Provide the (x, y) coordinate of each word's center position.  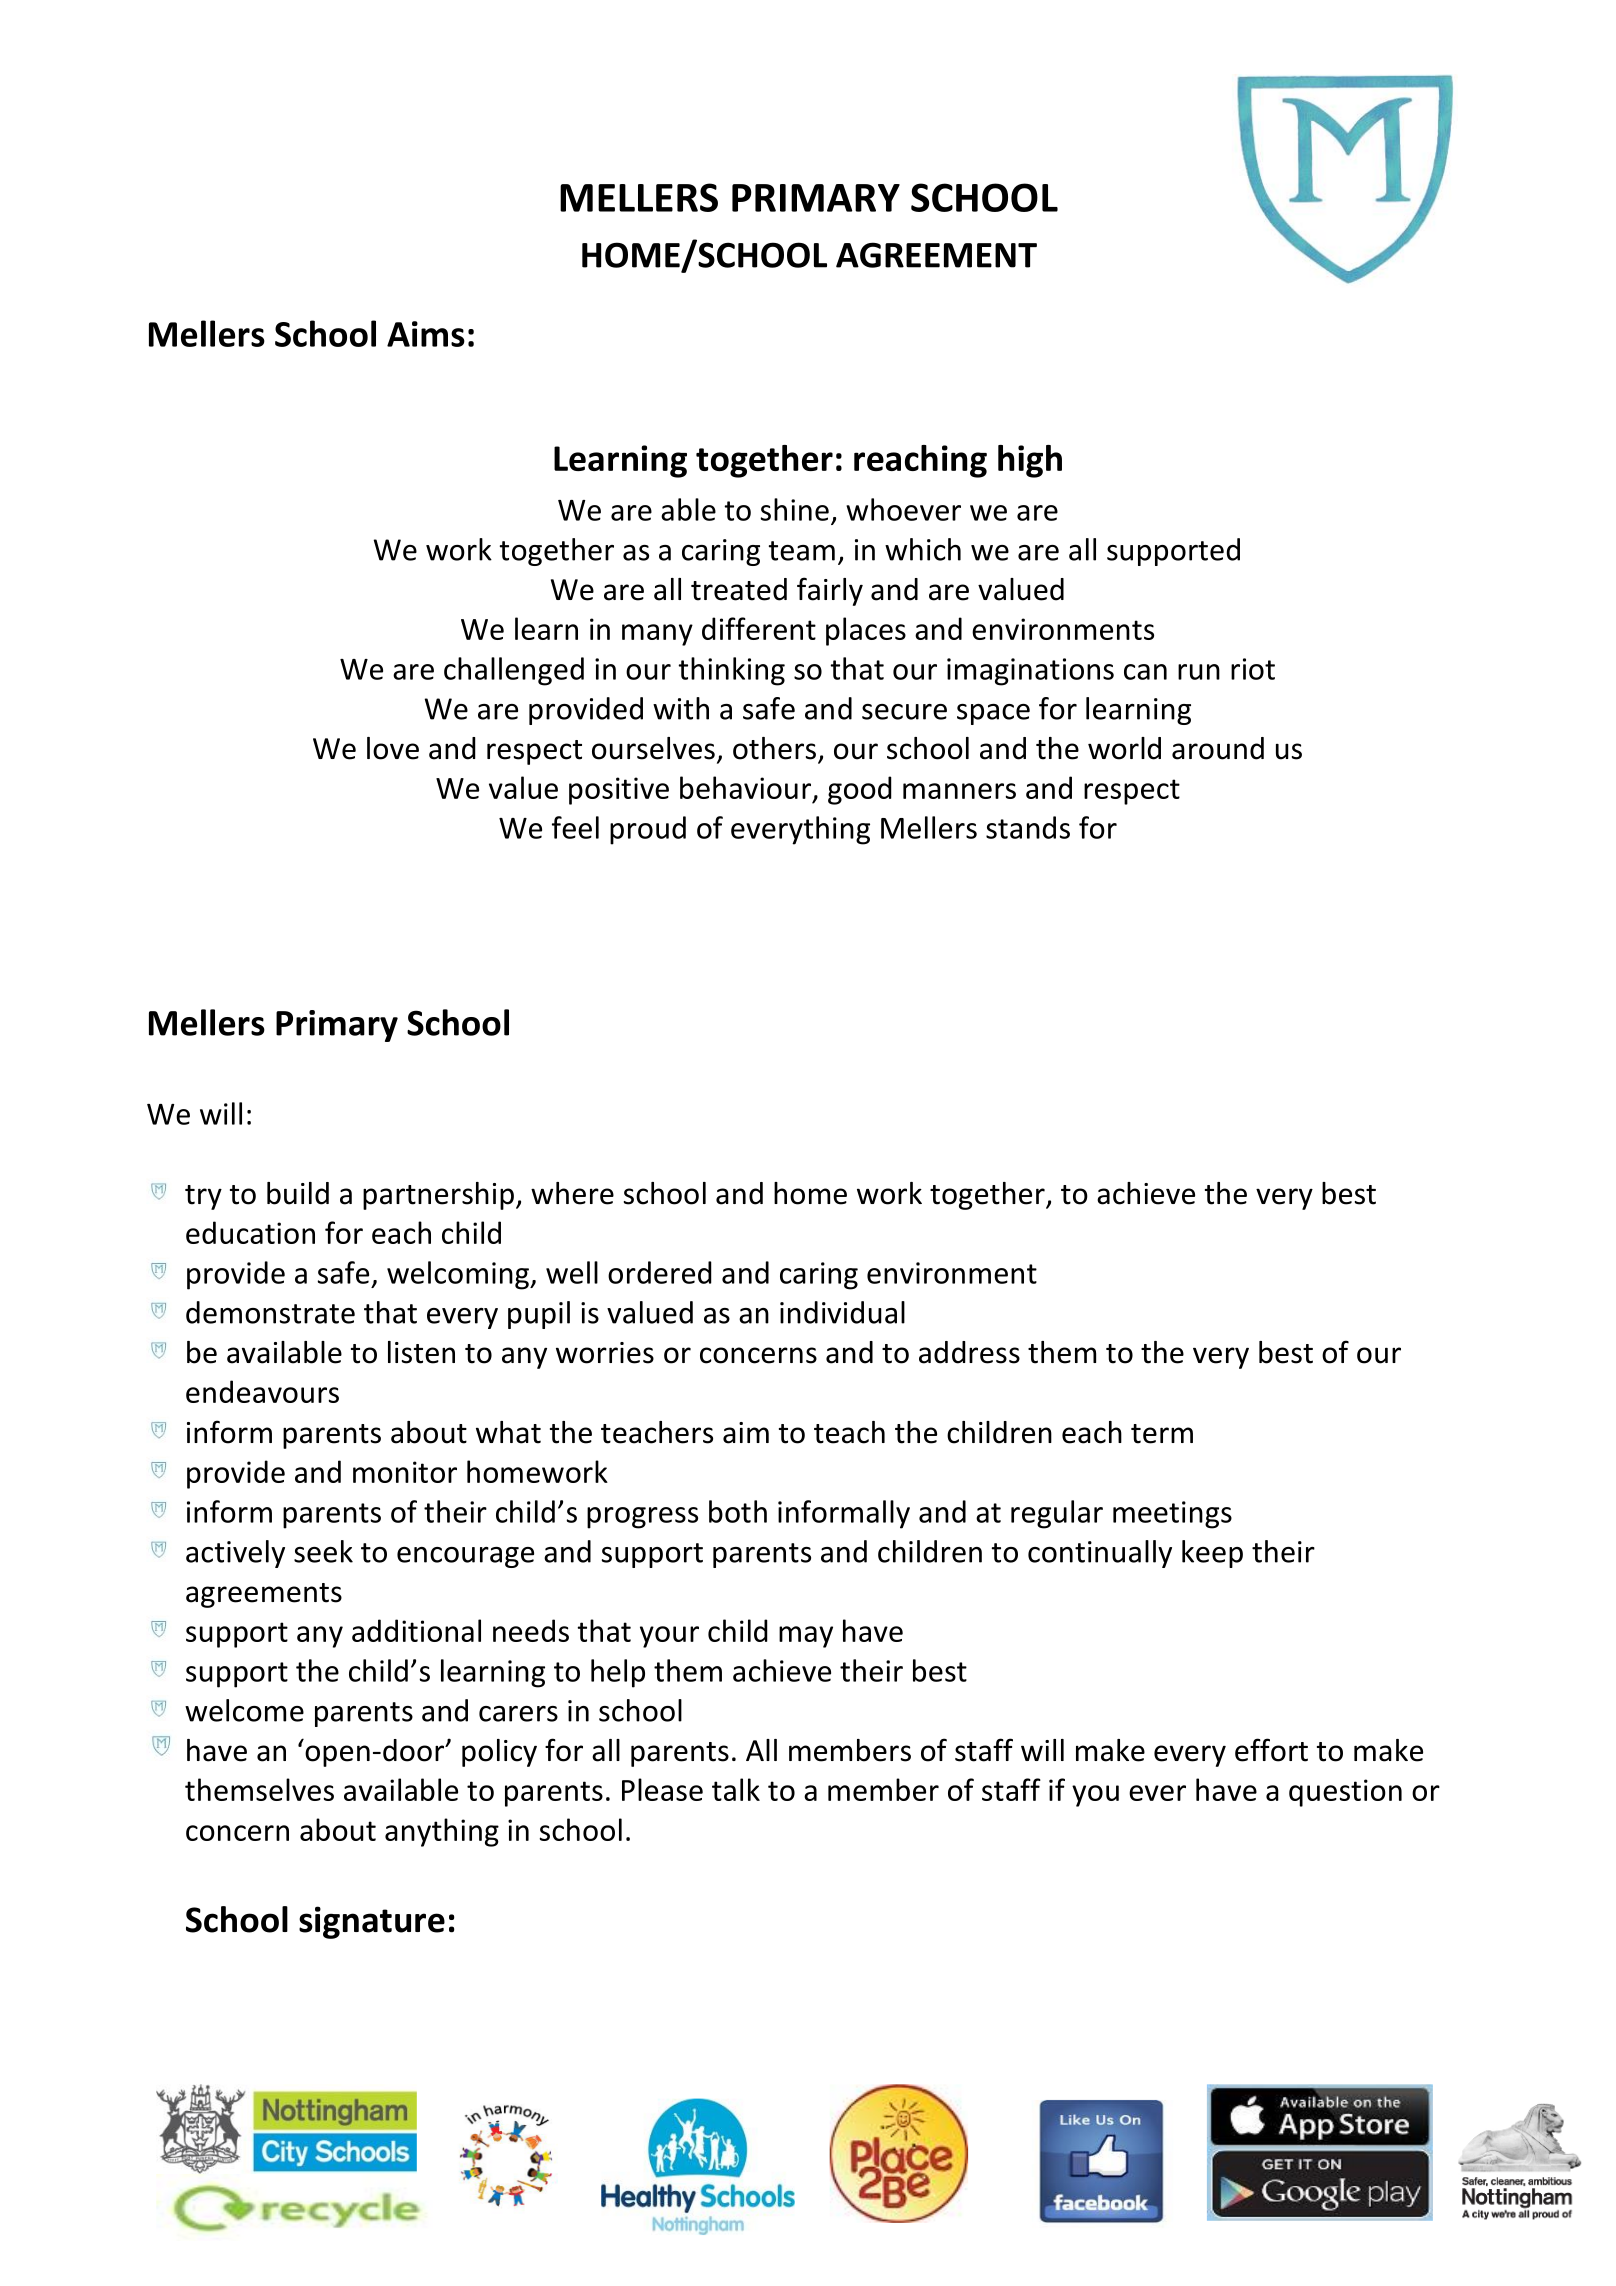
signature (372, 1922)
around (1218, 748)
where (572, 1193)
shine (794, 509)
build (298, 1193)
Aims (426, 334)
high (1030, 461)
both (738, 1511)
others (776, 749)
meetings (1172, 1515)
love (393, 748)
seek (323, 1551)
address (969, 1352)
